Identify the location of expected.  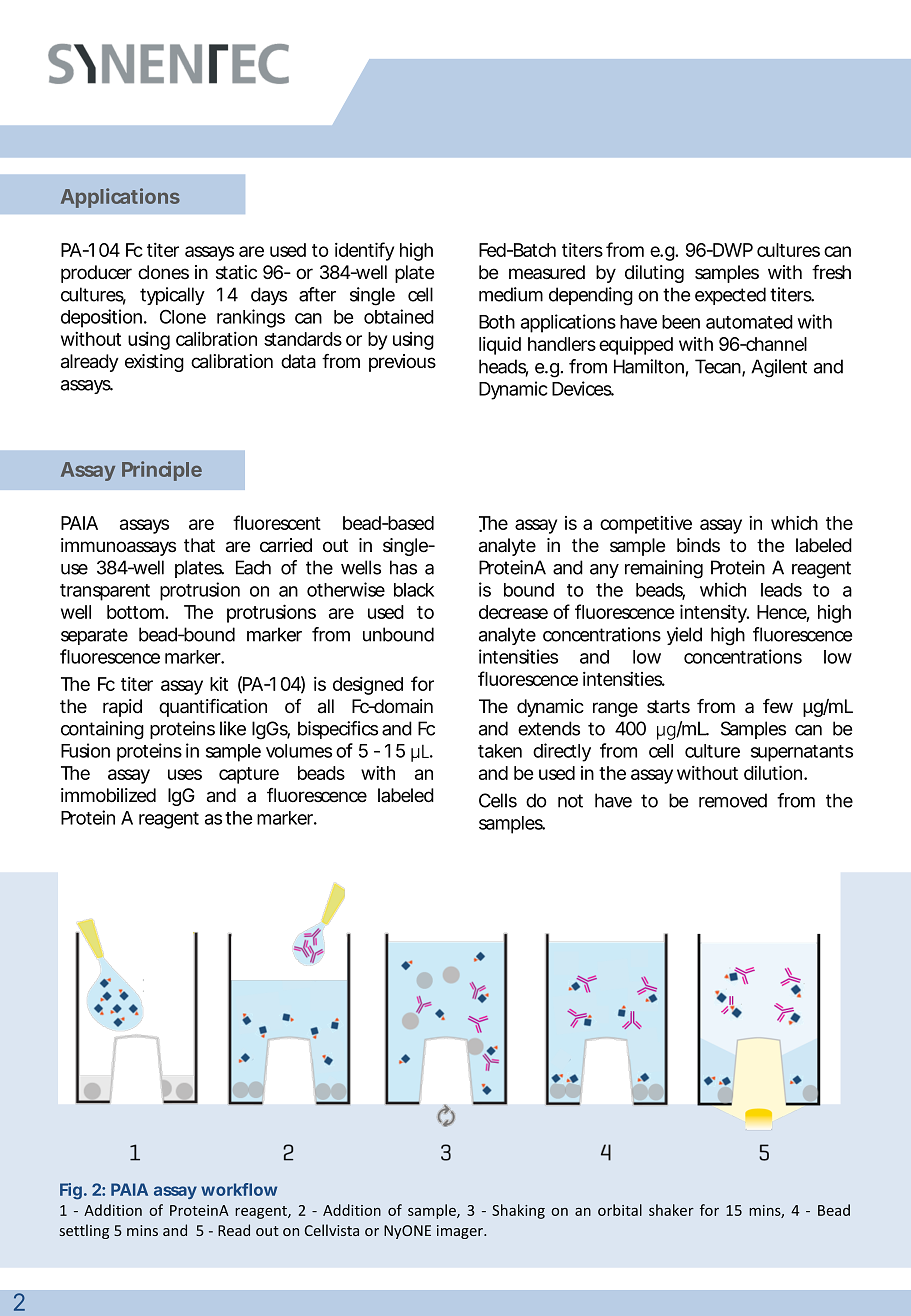
(730, 296).
